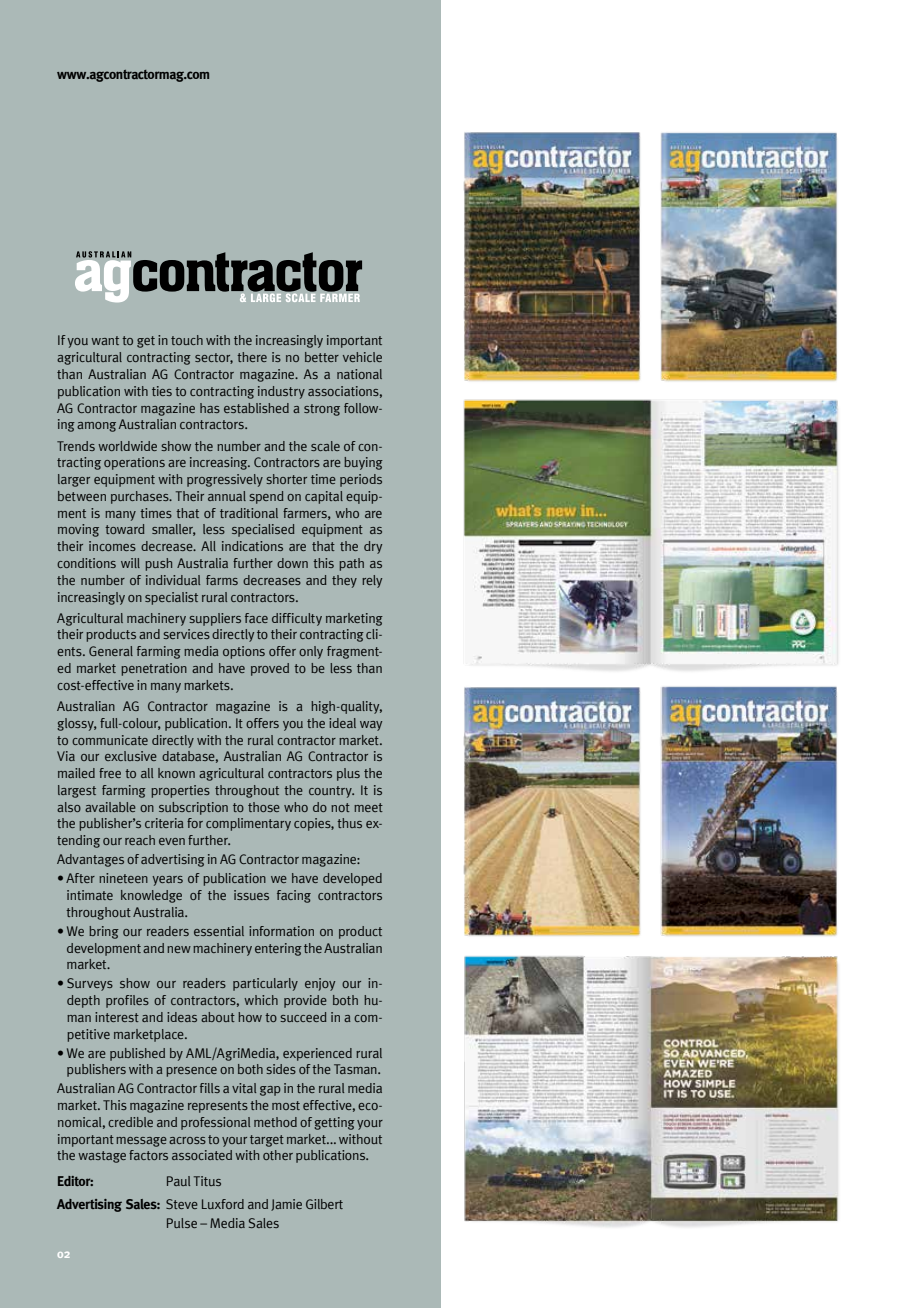 The height and width of the page is (1308, 924). What do you see at coordinates (214, 358) in the page?
I see `sector` at bounding box center [214, 358].
